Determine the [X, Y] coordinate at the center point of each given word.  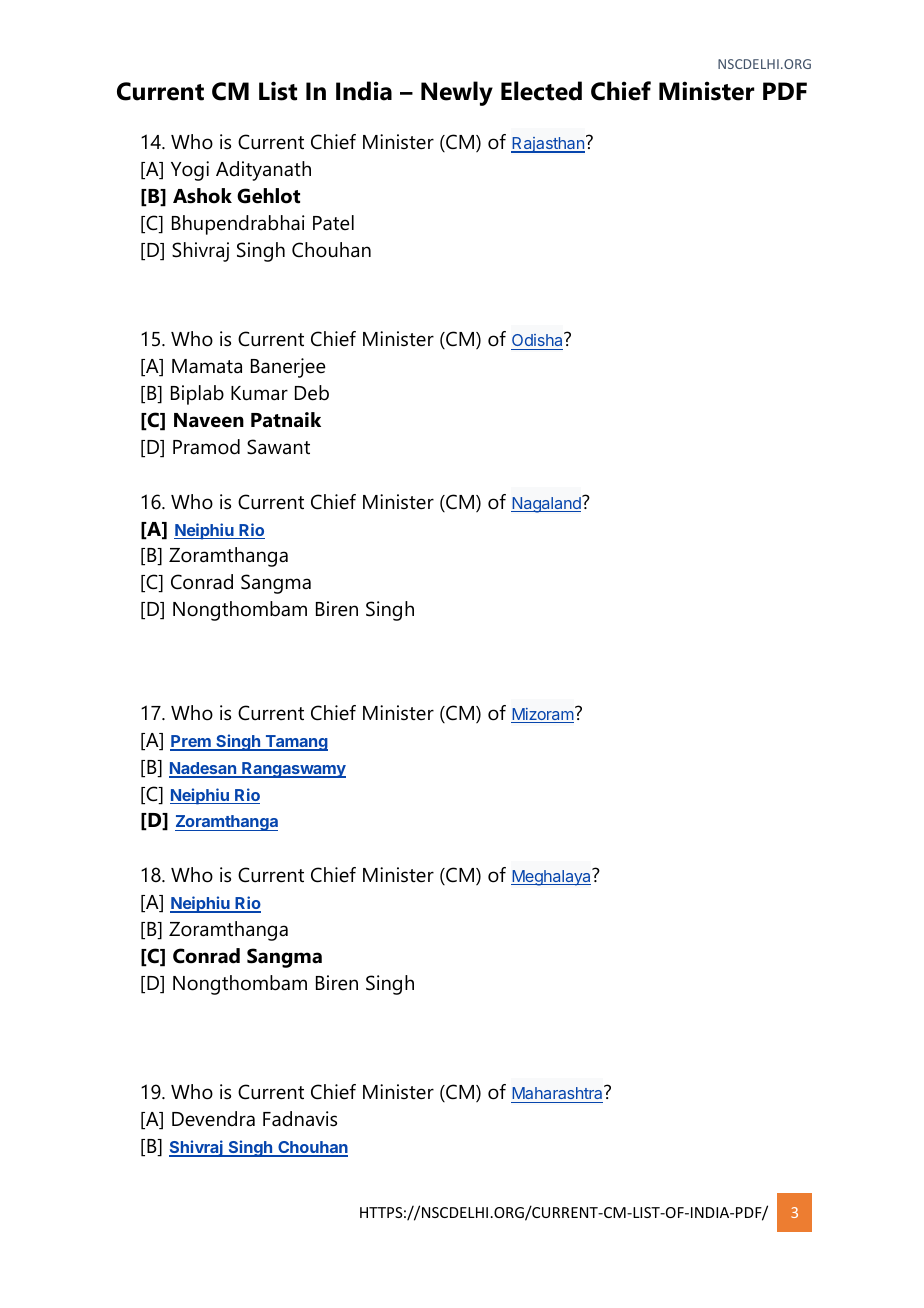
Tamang [295, 743]
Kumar [259, 393]
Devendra [213, 1119]
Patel [333, 223]
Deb [312, 393]
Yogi [190, 171]
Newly [457, 93]
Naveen [209, 420]
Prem [191, 742]
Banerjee [288, 368]
